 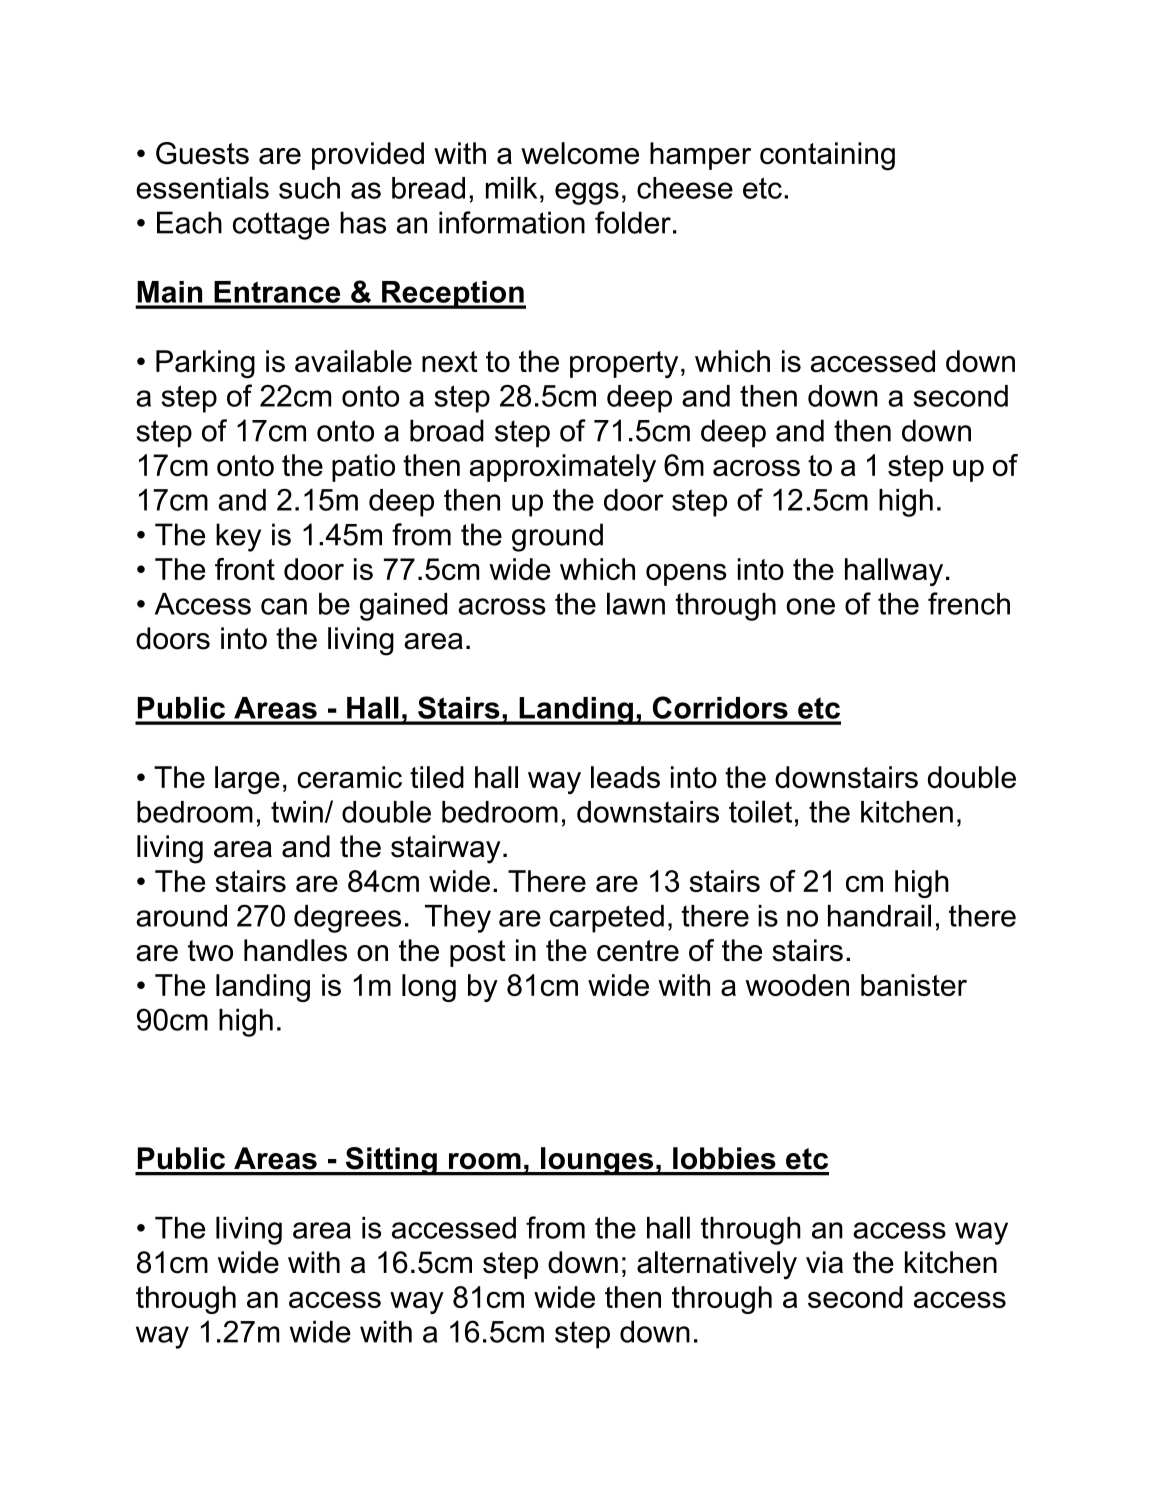 What do you see at coordinates (587, 193) in the page?
I see `eggs` at bounding box center [587, 193].
